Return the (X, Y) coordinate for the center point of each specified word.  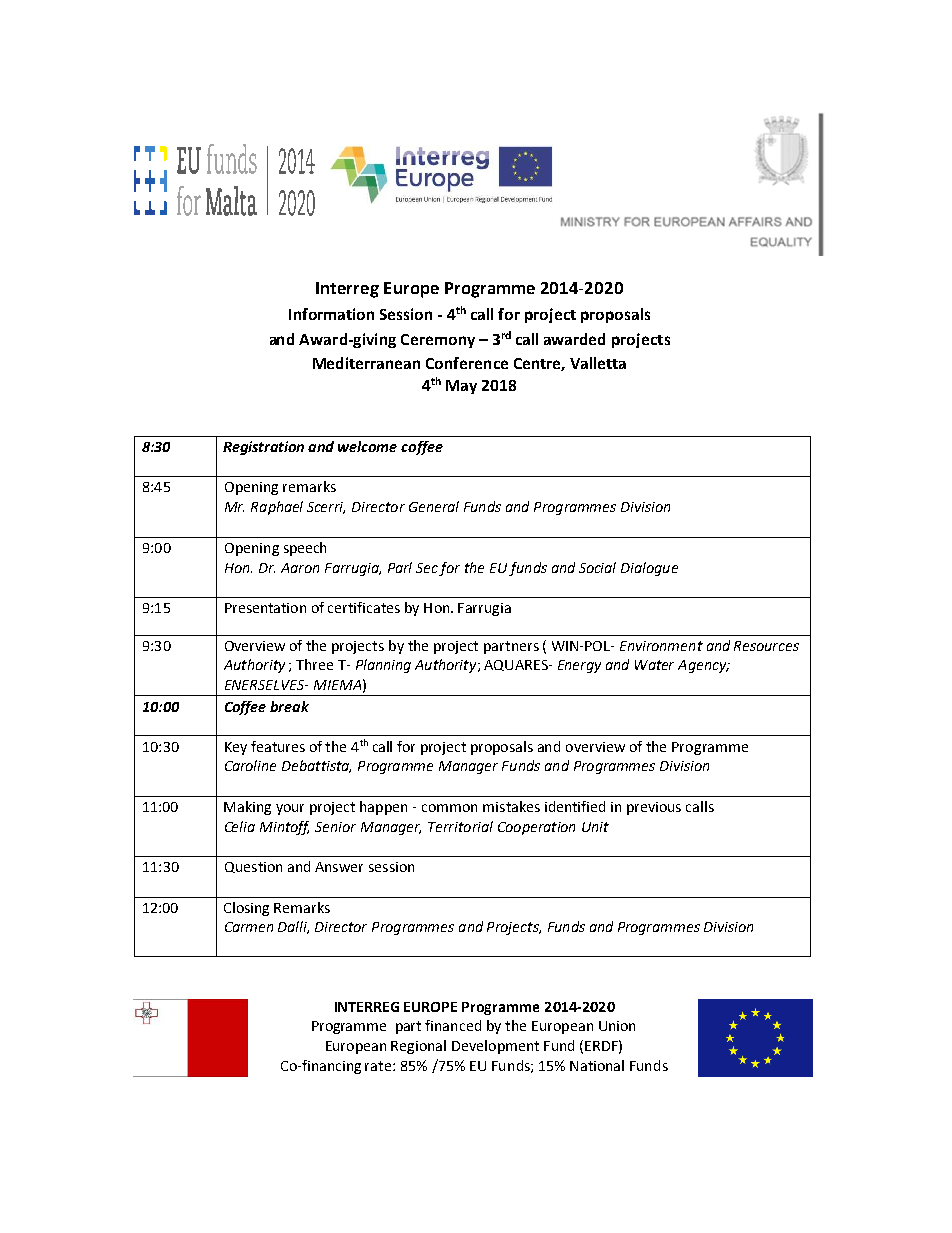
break (289, 706)
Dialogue (649, 569)
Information (331, 314)
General (434, 506)
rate (379, 1066)
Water (654, 665)
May (461, 387)
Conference (467, 363)
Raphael (277, 508)
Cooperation (536, 828)
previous (654, 808)
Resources (766, 646)
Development (495, 1047)
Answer (339, 867)
